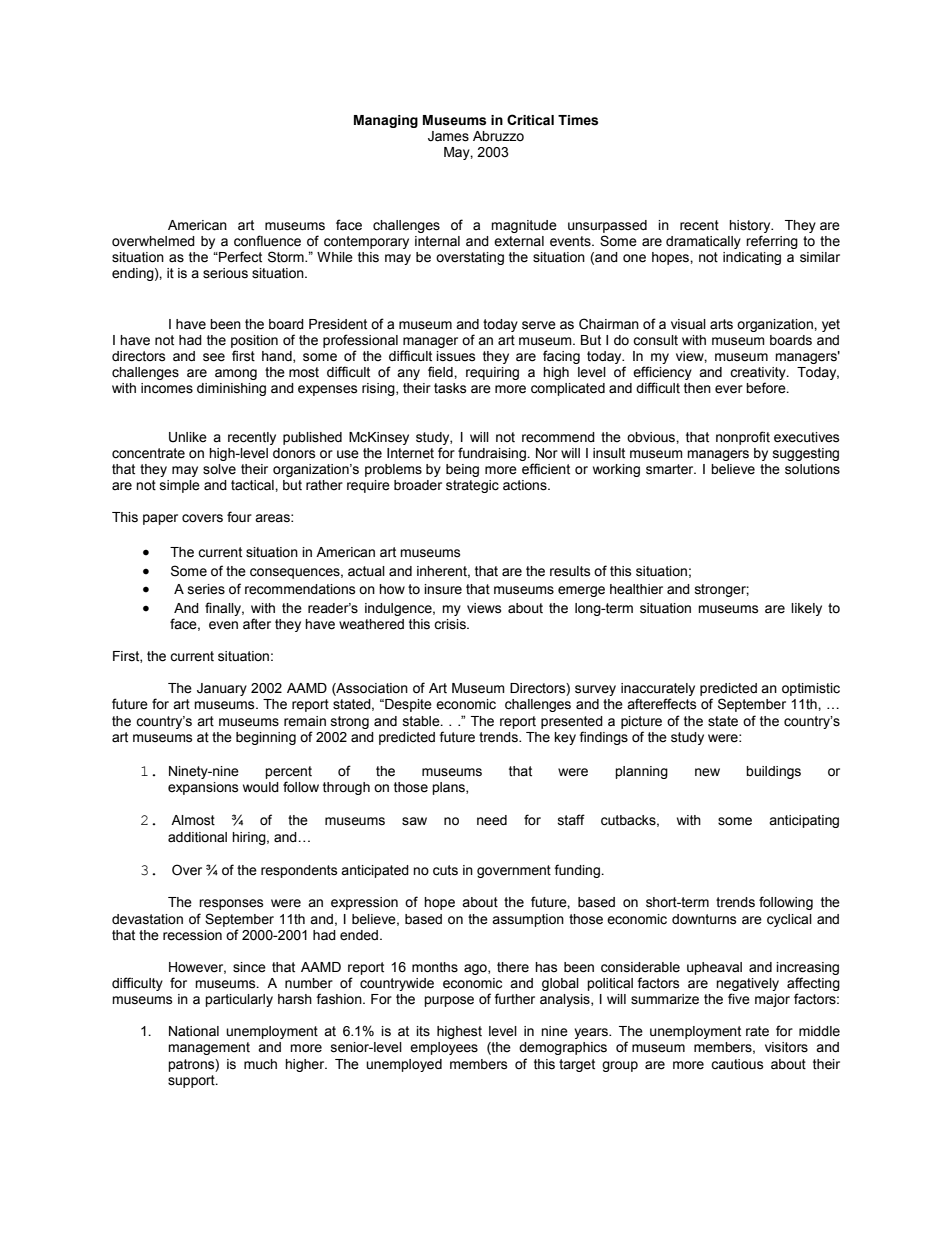  Describe the element at coordinates (267, 241) in the document. I see `confluence` at that location.
